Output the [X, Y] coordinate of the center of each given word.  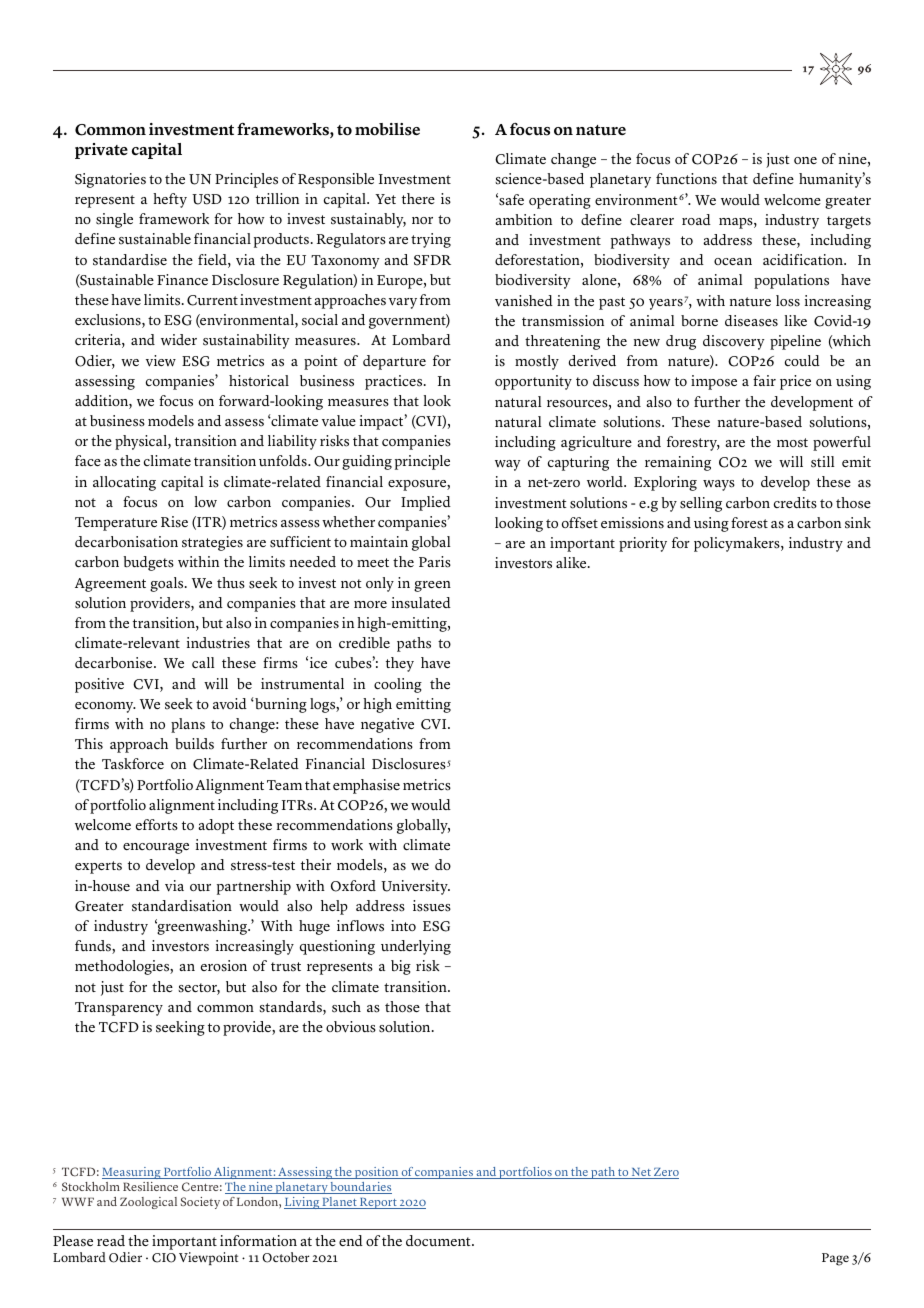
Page [835, 1259]
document [439, 1240]
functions [686, 179]
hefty [170, 200]
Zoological [148, 1203]
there [418, 198]
